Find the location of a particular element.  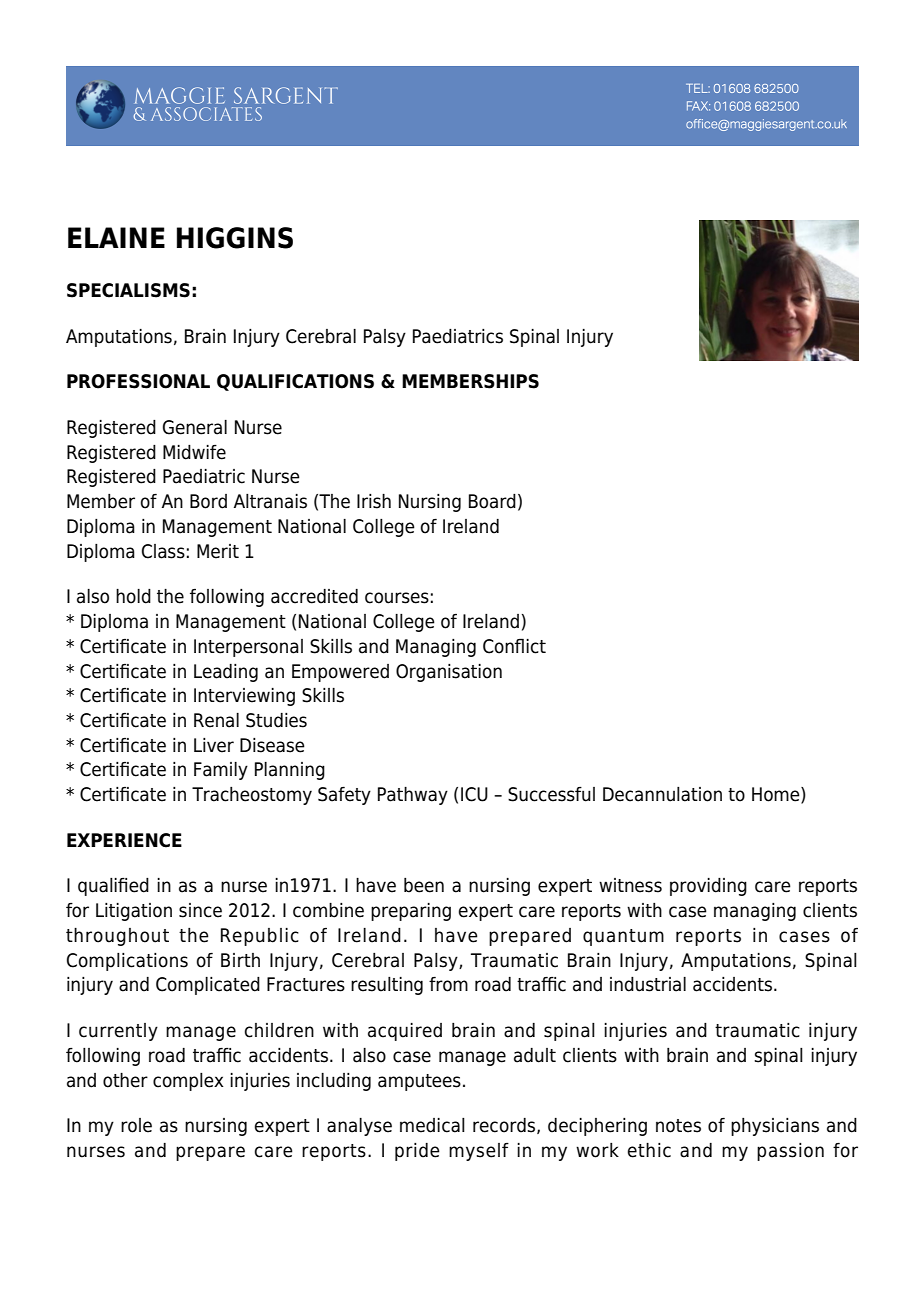

Successful is located at coordinates (551, 794).
